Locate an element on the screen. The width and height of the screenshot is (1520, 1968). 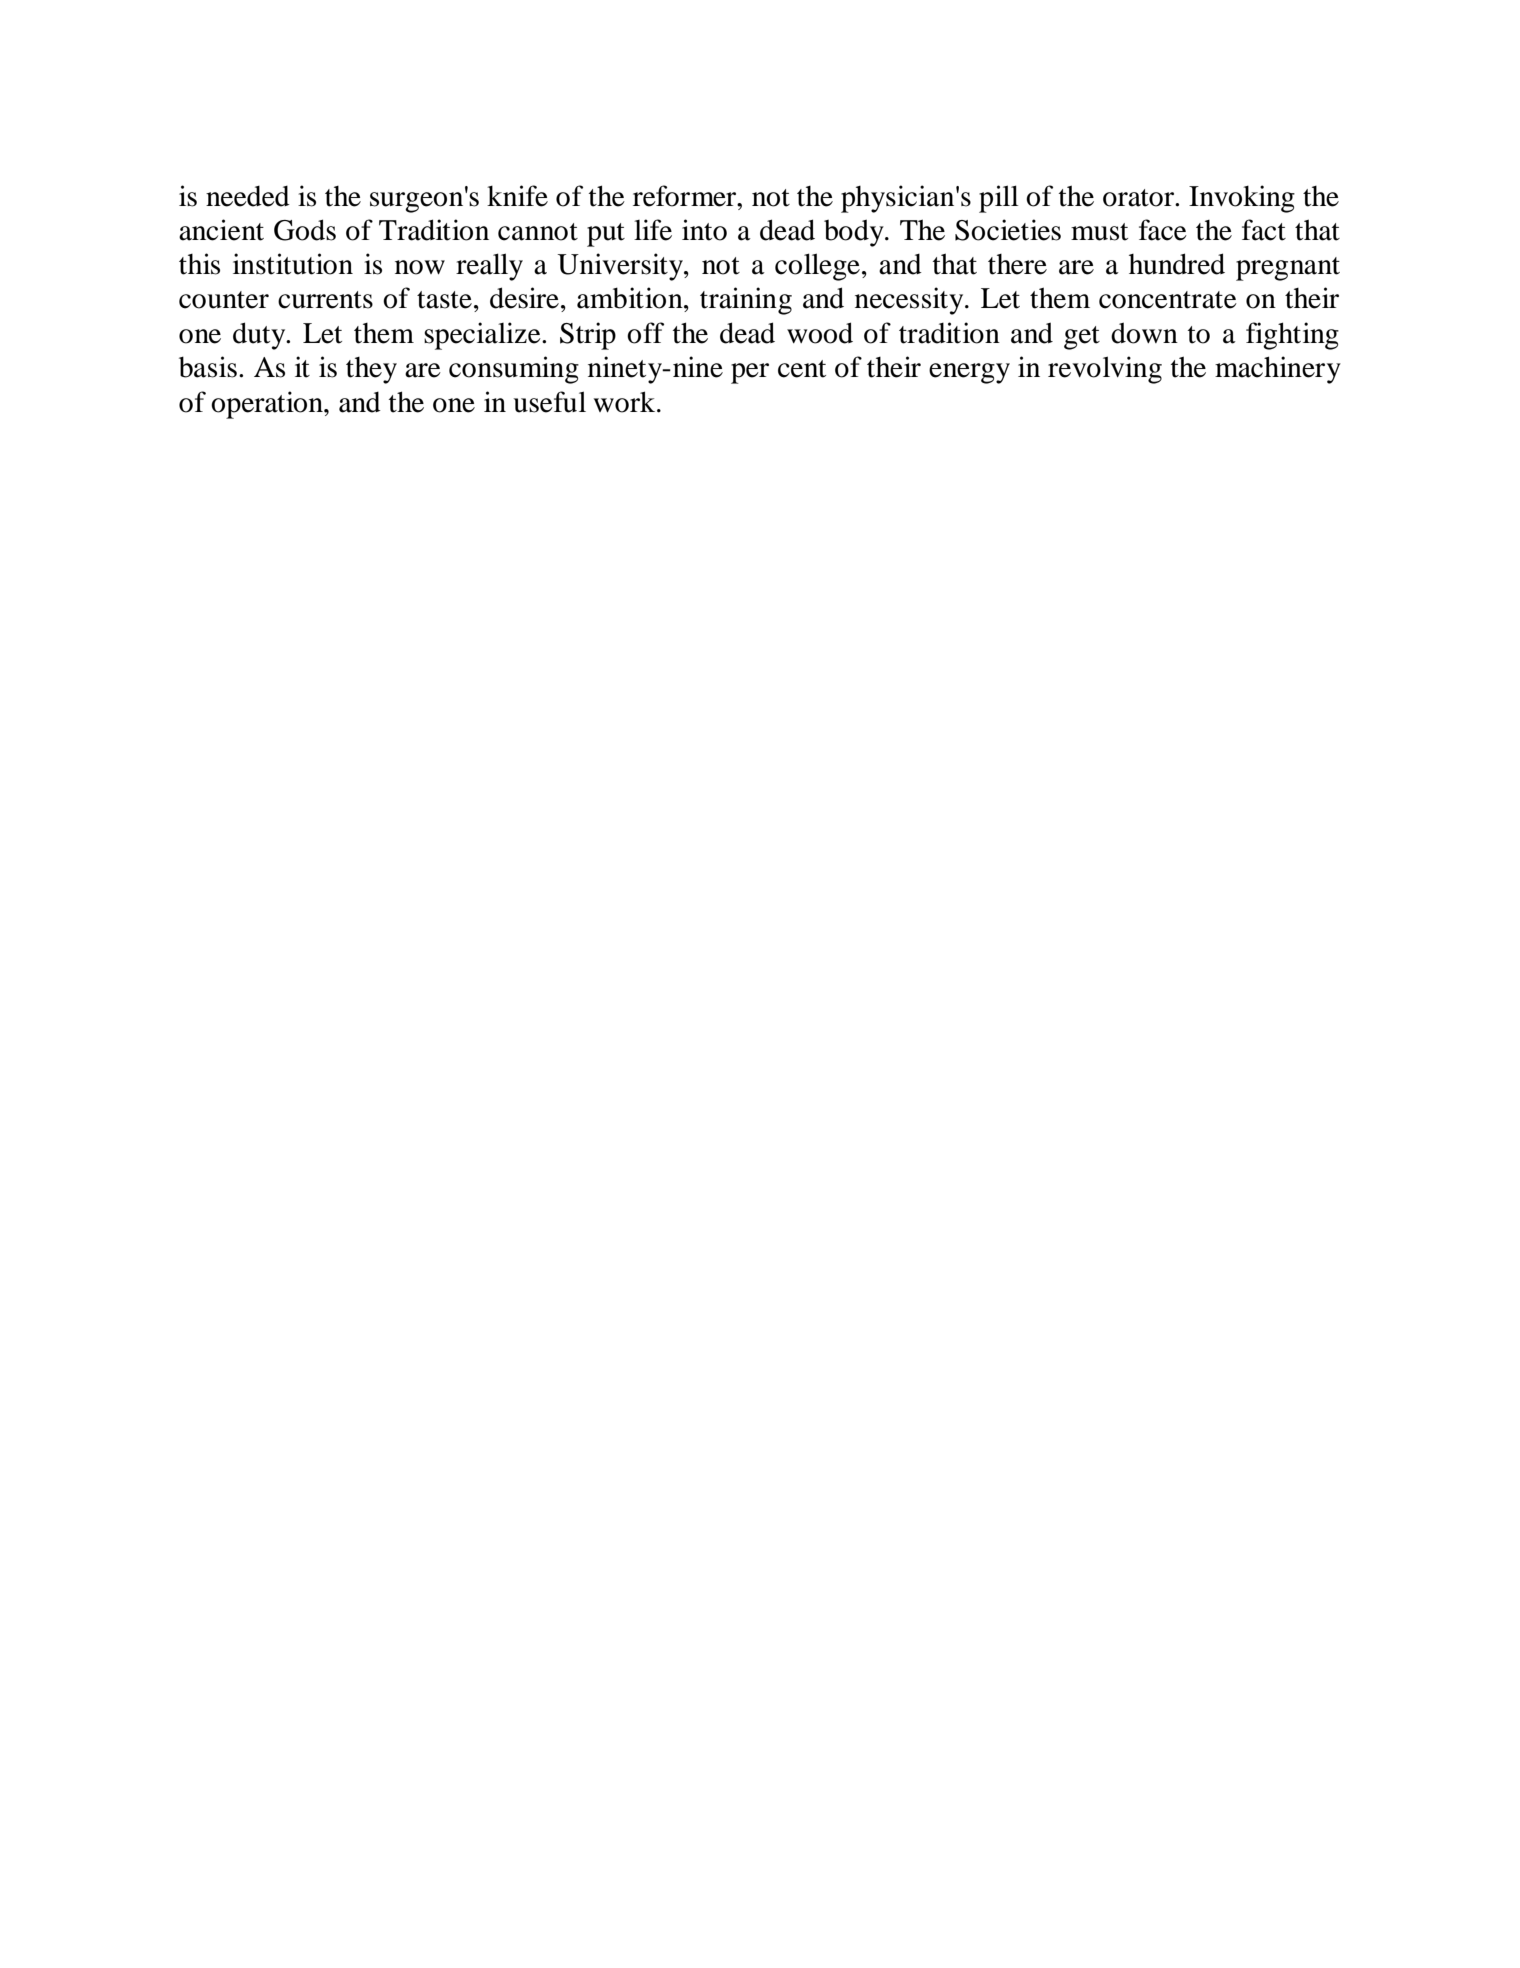
useful is located at coordinates (549, 402).
